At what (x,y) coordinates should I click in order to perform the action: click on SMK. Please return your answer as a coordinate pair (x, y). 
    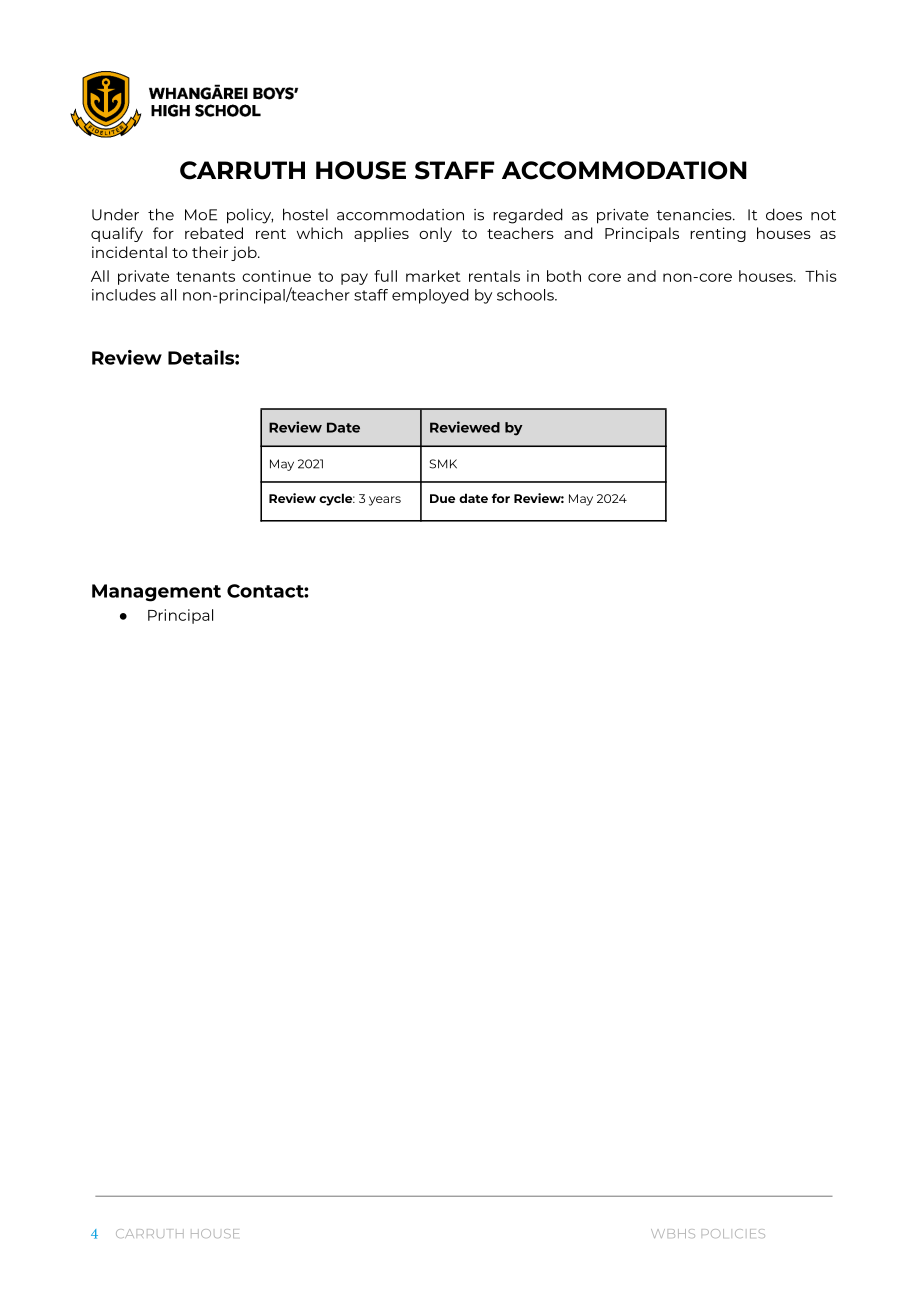
    Looking at the image, I should click on (443, 464).
